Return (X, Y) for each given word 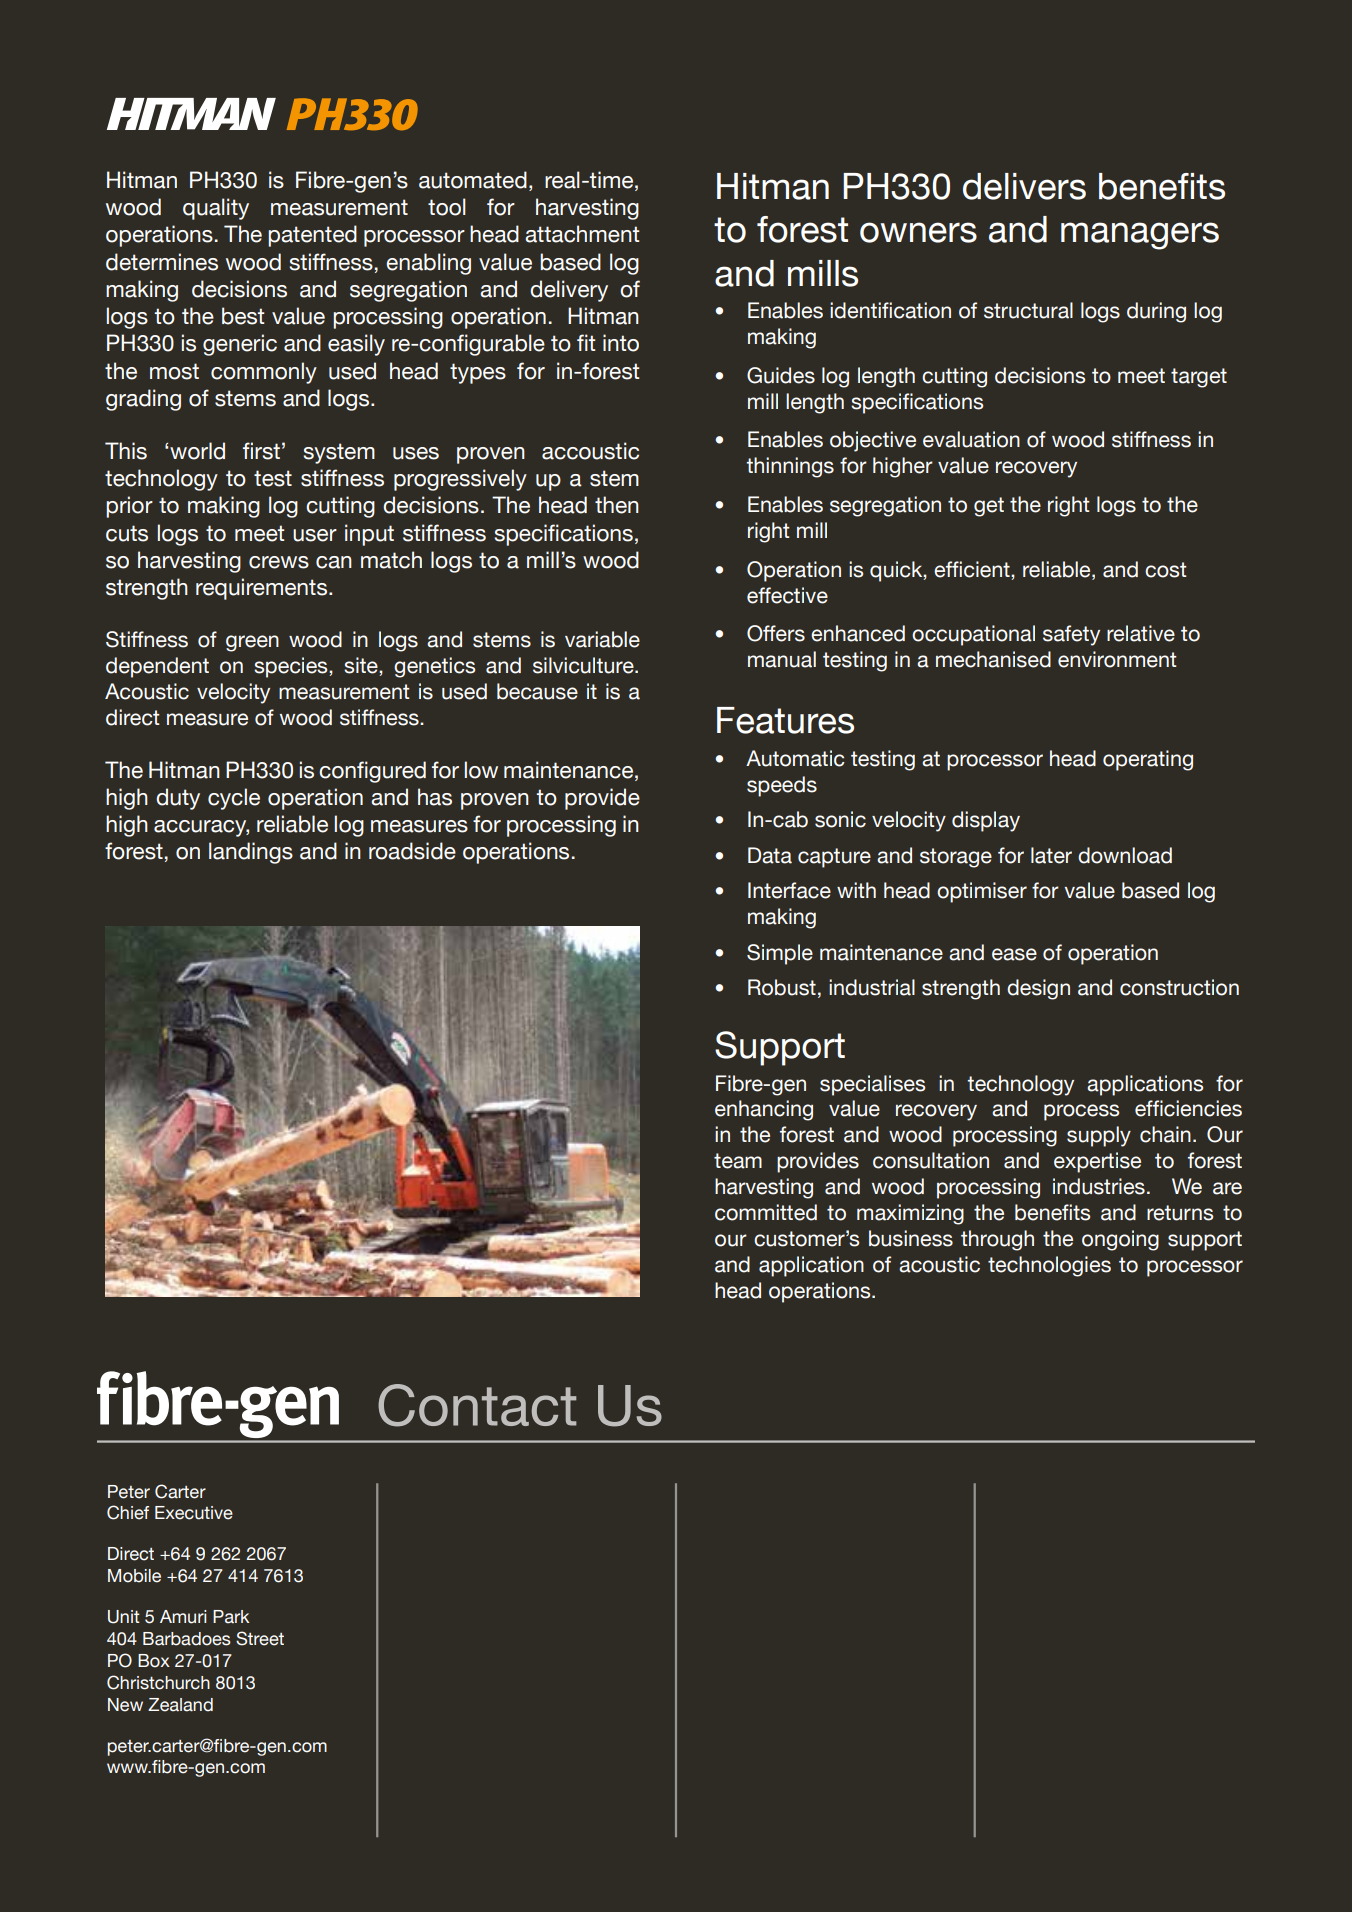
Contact (477, 1405)
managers (1140, 236)
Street (260, 1638)
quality (216, 209)
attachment (582, 234)
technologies (1049, 1266)
